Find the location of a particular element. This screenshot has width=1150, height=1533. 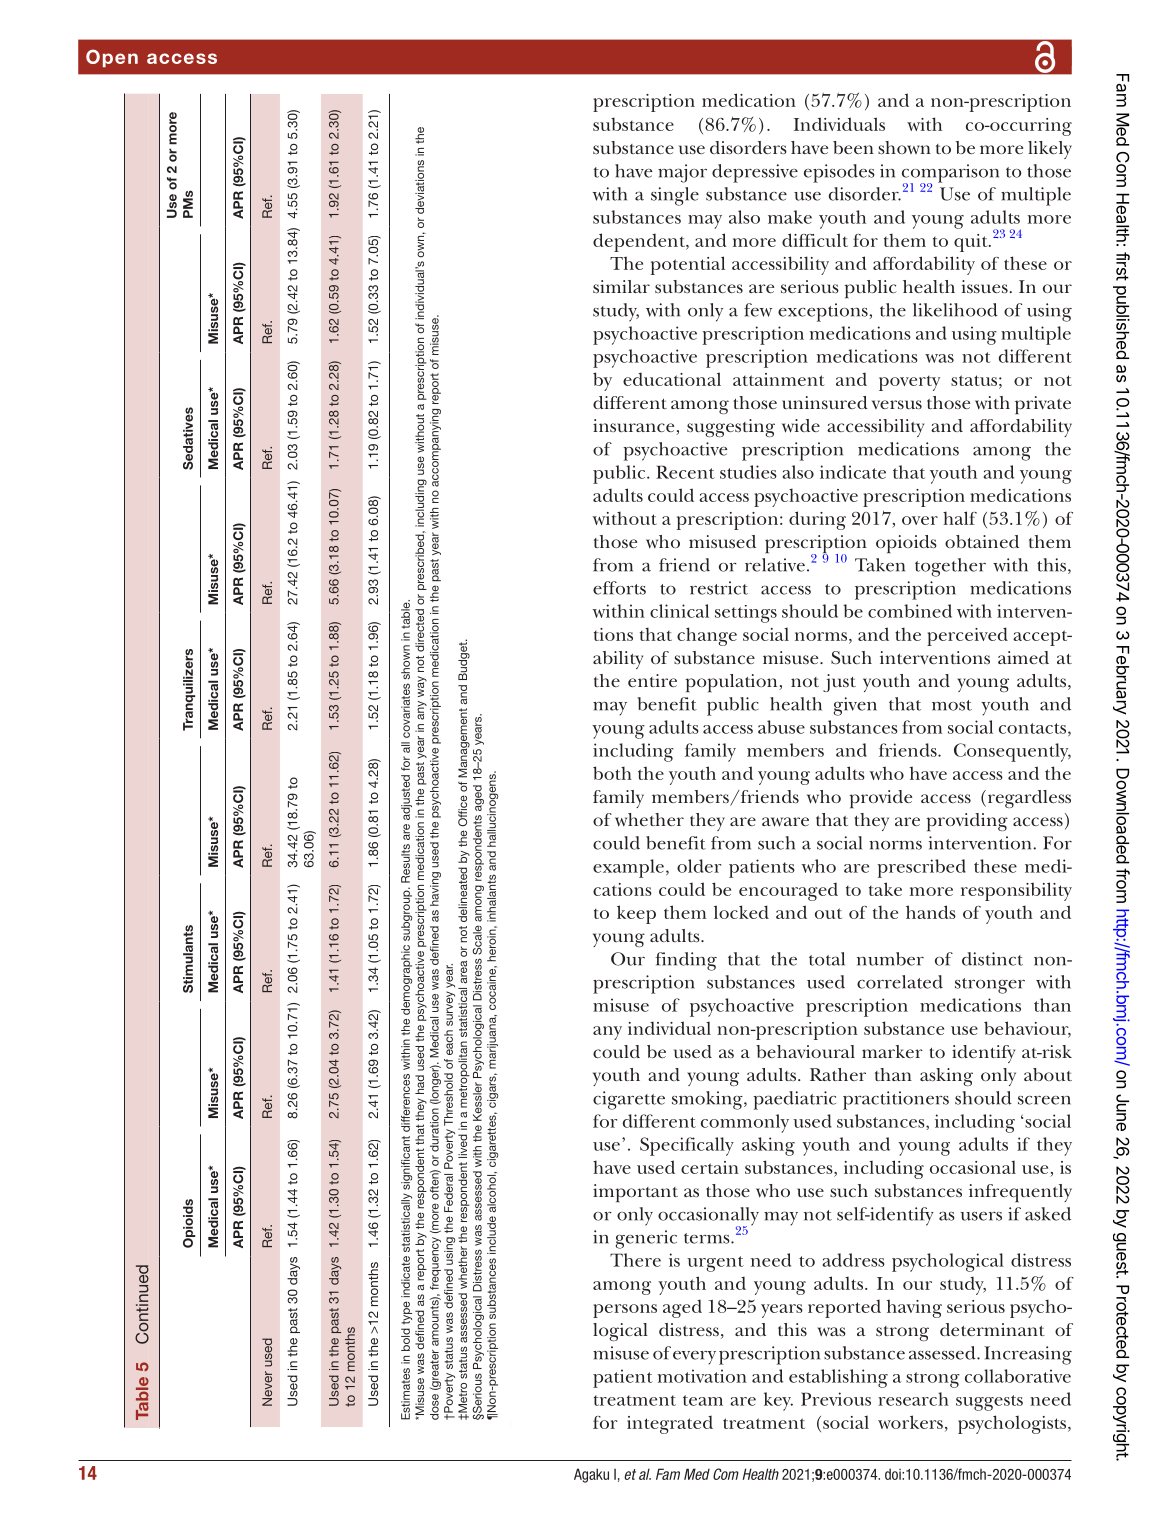

keep is located at coordinates (636, 914).
